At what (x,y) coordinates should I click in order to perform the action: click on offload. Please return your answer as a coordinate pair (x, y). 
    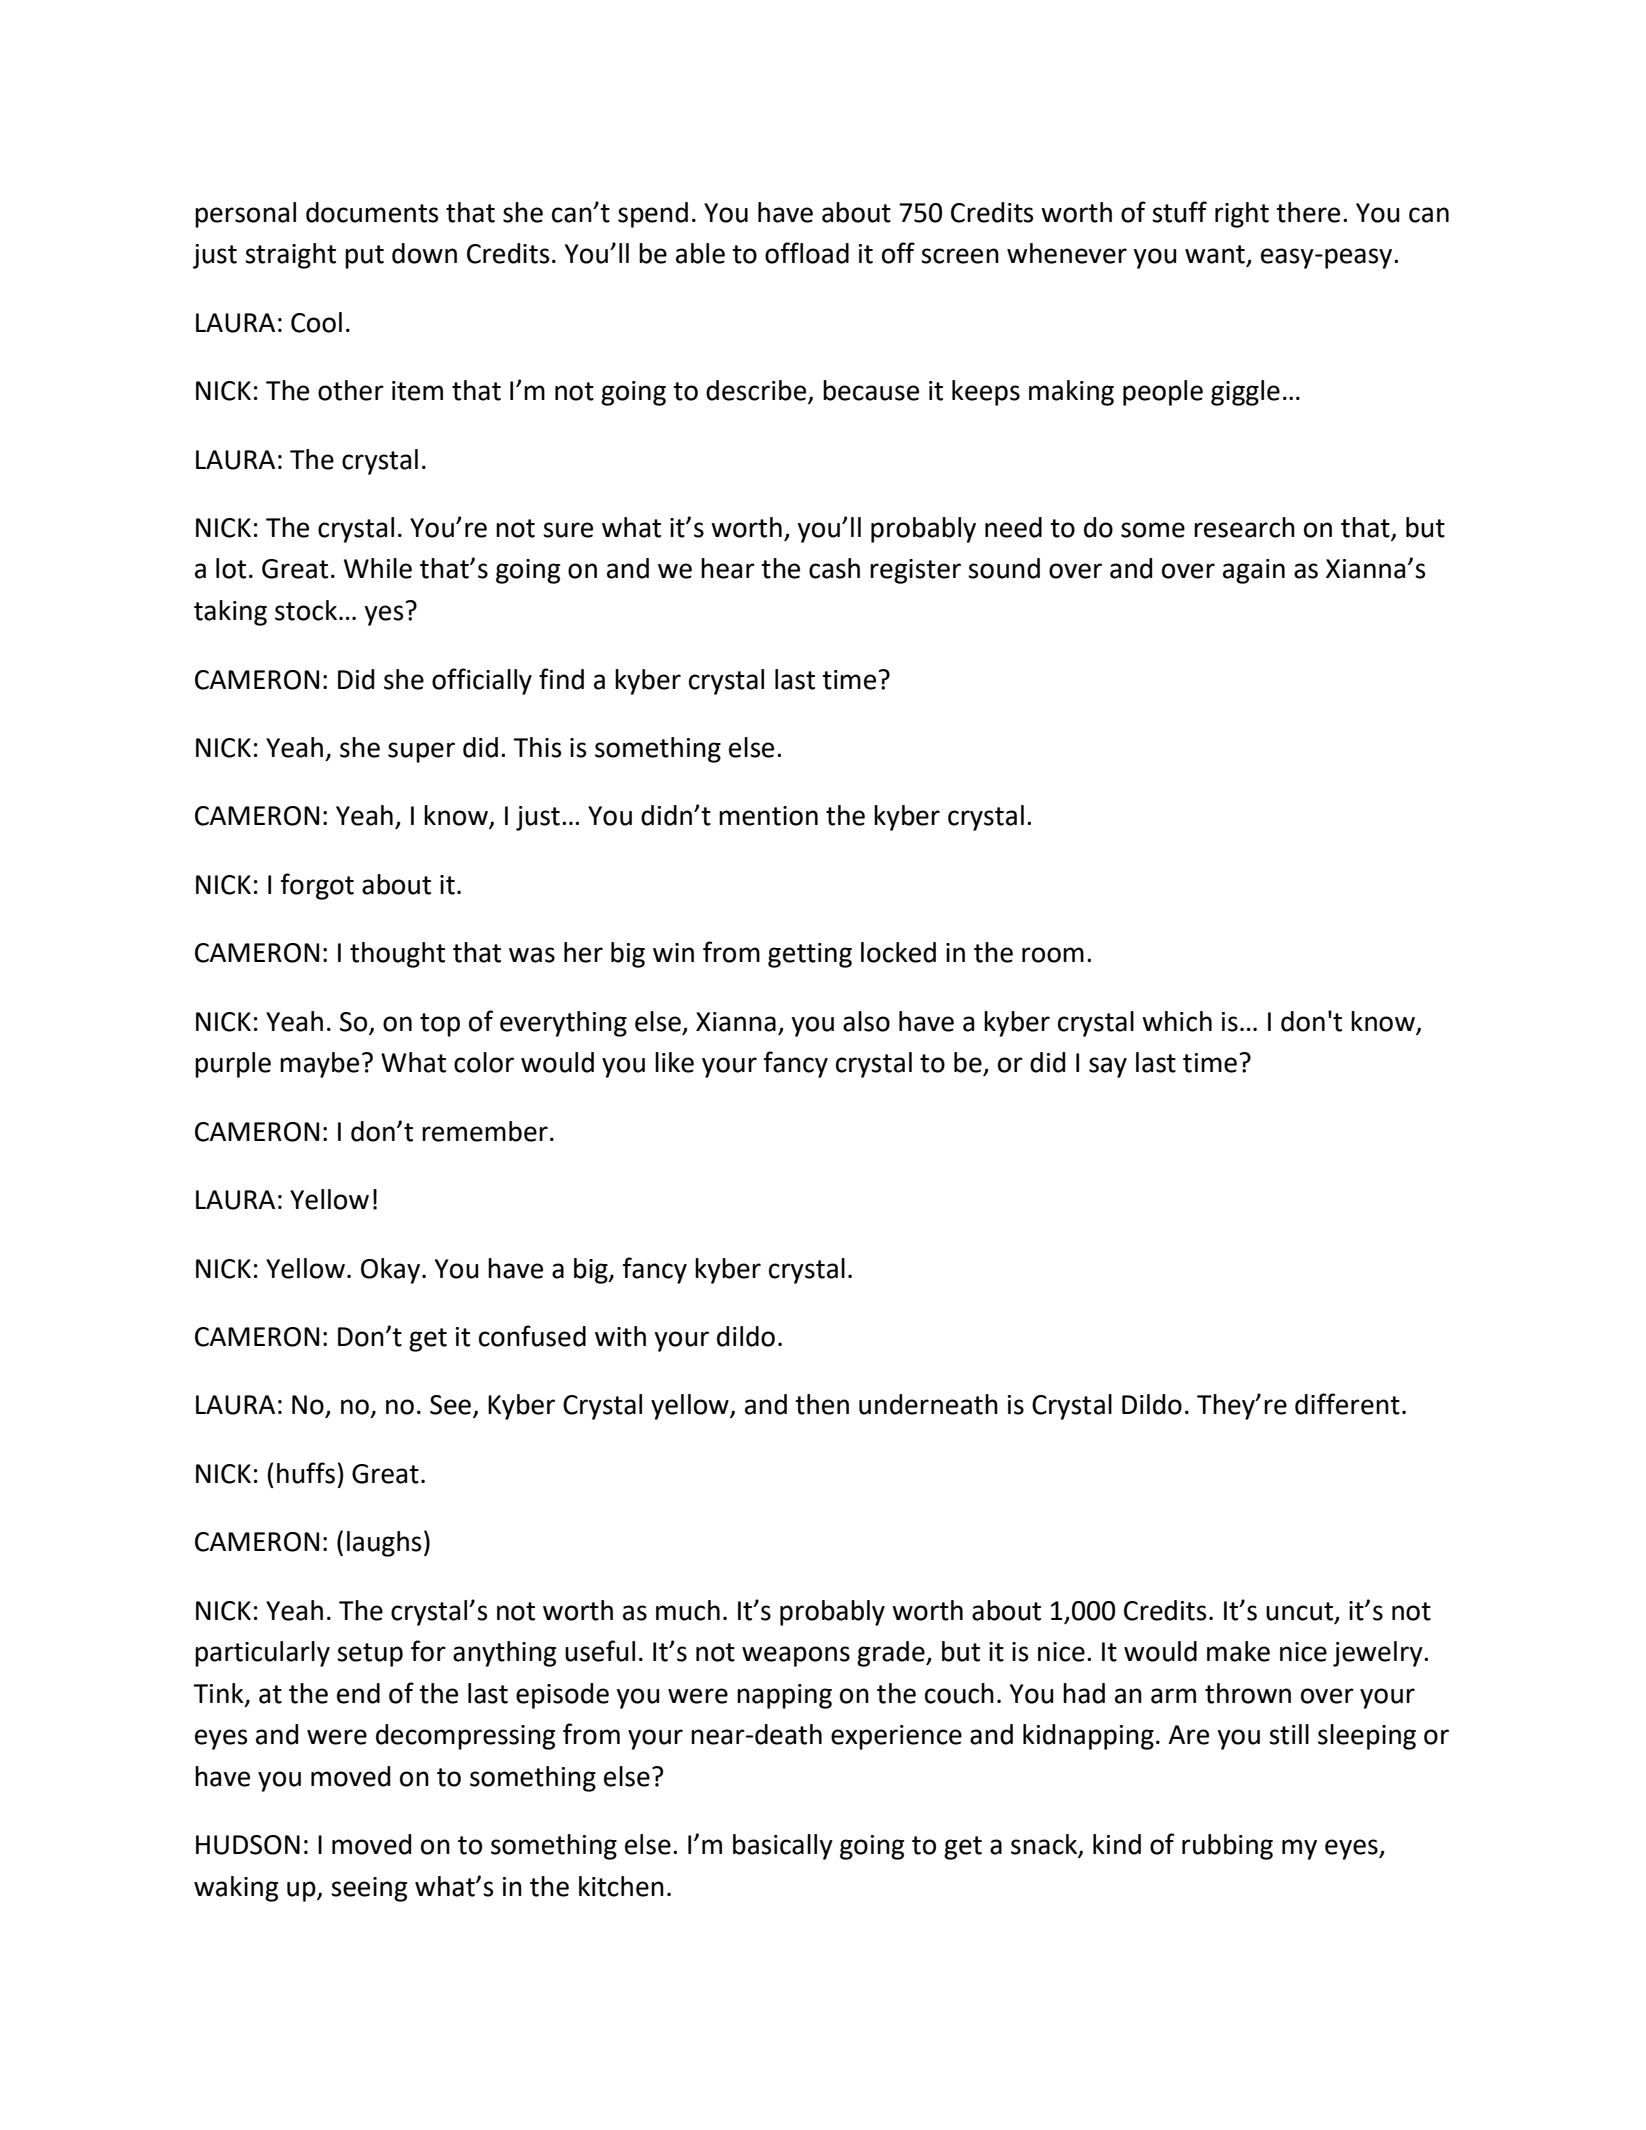
    Looking at the image, I should click on (807, 253).
